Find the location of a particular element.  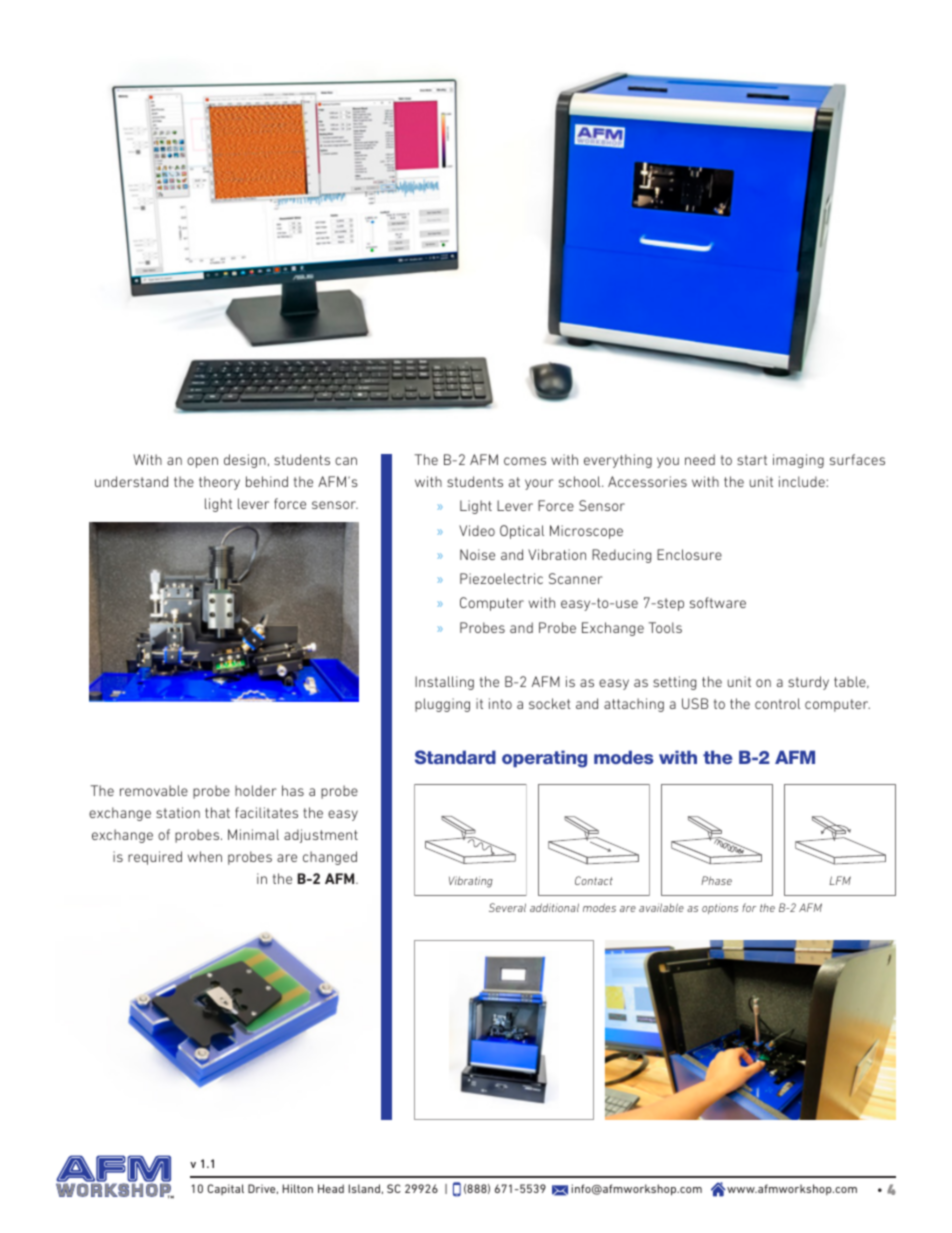

your is located at coordinates (539, 484).
